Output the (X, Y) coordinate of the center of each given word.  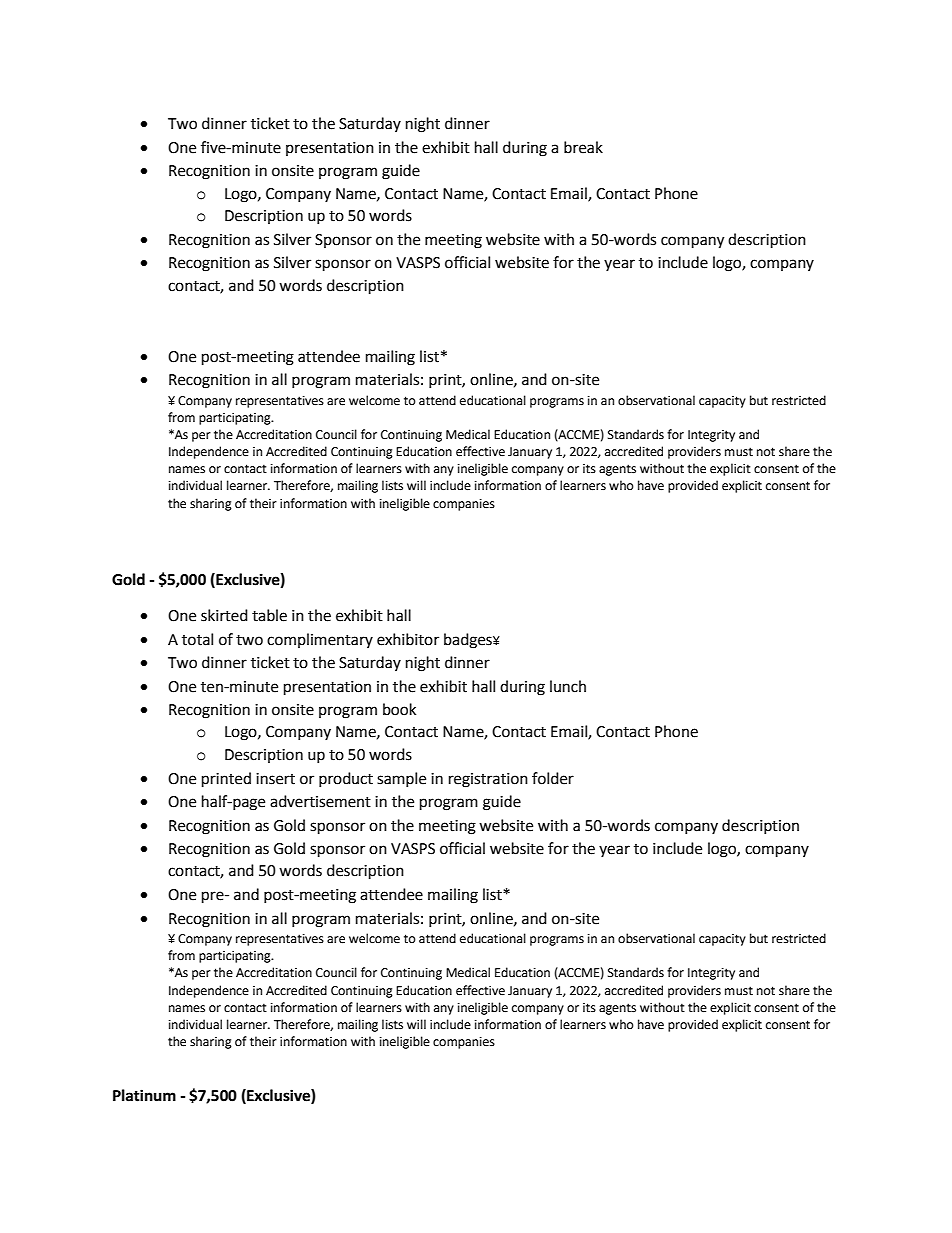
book (399, 709)
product (346, 779)
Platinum (144, 1095)
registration (488, 780)
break (583, 147)
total (197, 639)
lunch (568, 686)
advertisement (320, 801)
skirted (224, 615)
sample (401, 779)
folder (553, 778)
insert (275, 779)
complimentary (320, 640)
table (269, 615)
